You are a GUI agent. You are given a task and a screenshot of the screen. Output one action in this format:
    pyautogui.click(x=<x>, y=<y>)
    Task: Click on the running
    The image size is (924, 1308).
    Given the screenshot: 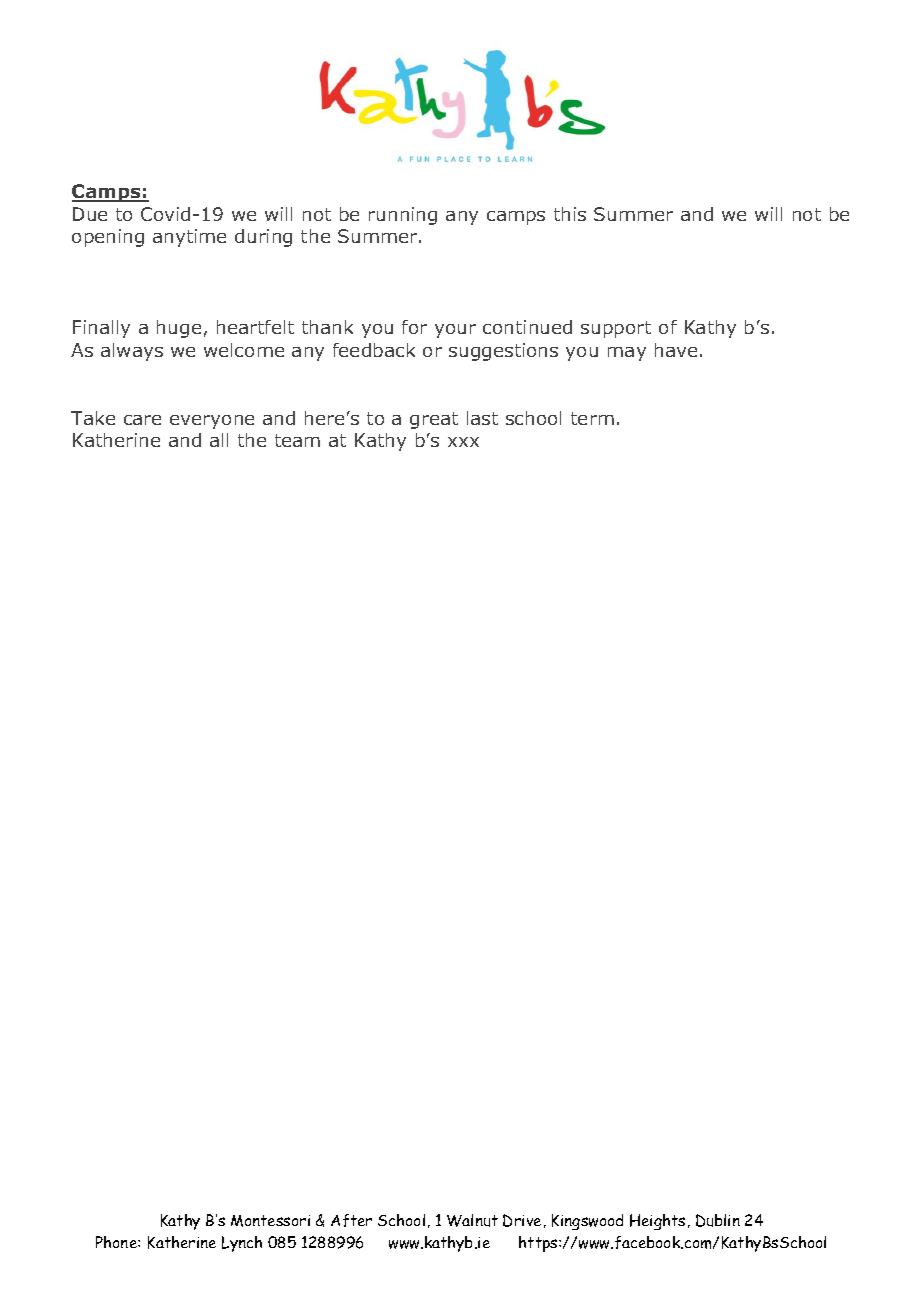 What is the action you would take?
    pyautogui.click(x=403, y=216)
